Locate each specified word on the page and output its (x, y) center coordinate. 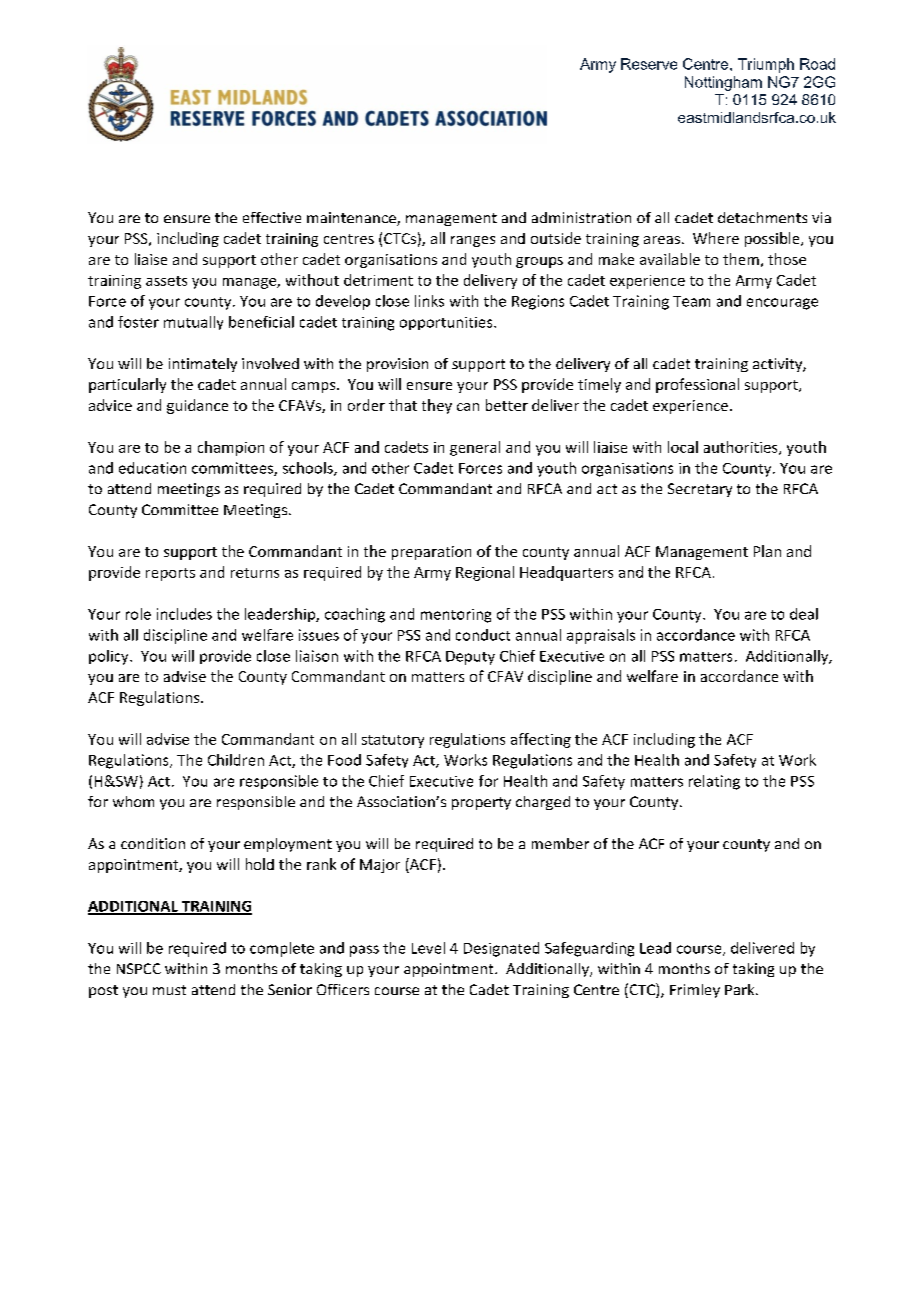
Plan (767, 551)
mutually (193, 323)
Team (691, 301)
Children (236, 760)
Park (741, 989)
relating (714, 782)
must (169, 990)
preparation (431, 553)
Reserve (649, 64)
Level (428, 948)
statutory (393, 741)
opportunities (447, 323)
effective (272, 217)
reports (170, 574)
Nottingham (723, 83)
